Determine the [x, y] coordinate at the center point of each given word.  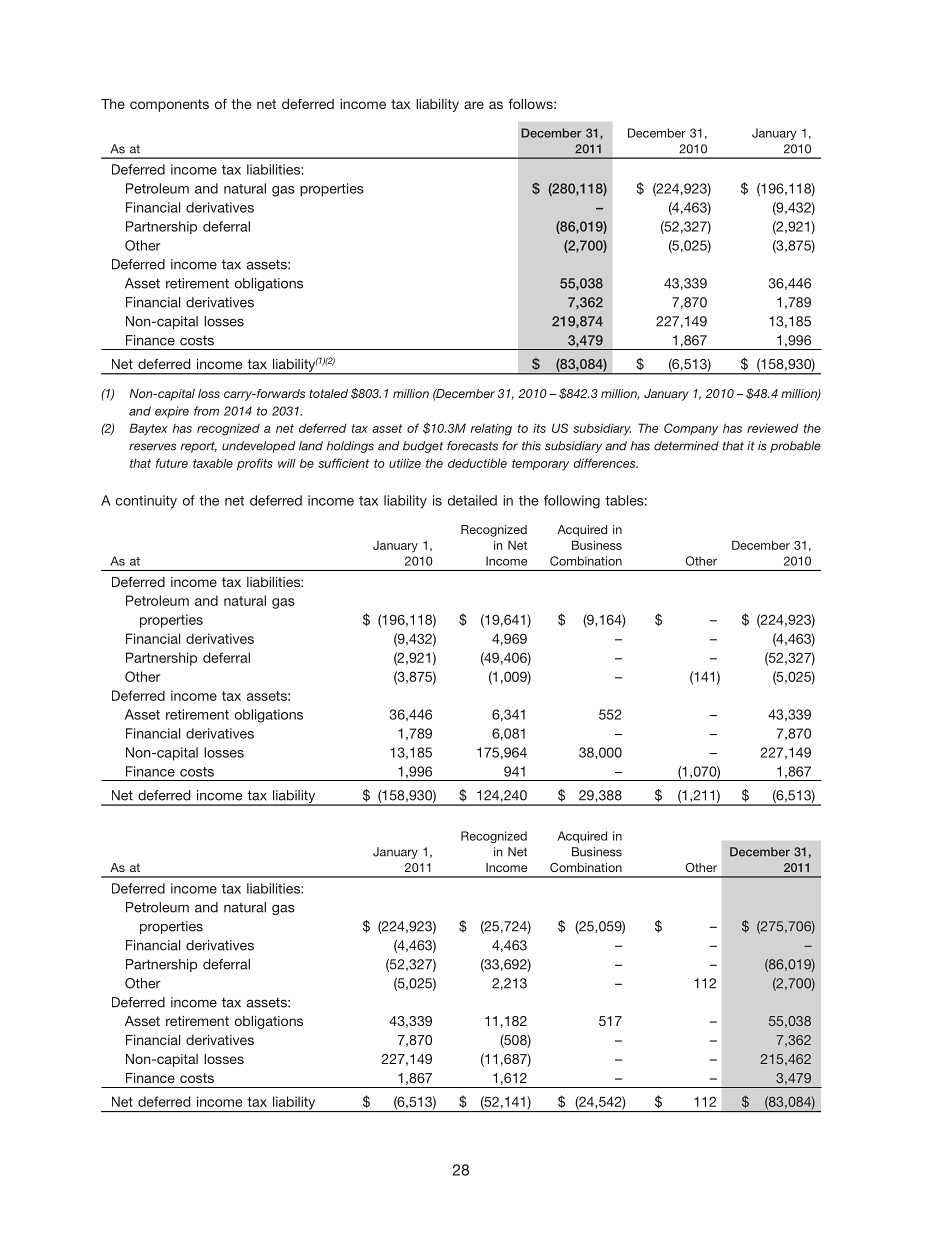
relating [491, 429]
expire [172, 412]
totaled [328, 393]
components [169, 105]
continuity [146, 502]
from [206, 411]
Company [691, 429]
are [474, 105]
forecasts [472, 446]
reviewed [773, 428]
